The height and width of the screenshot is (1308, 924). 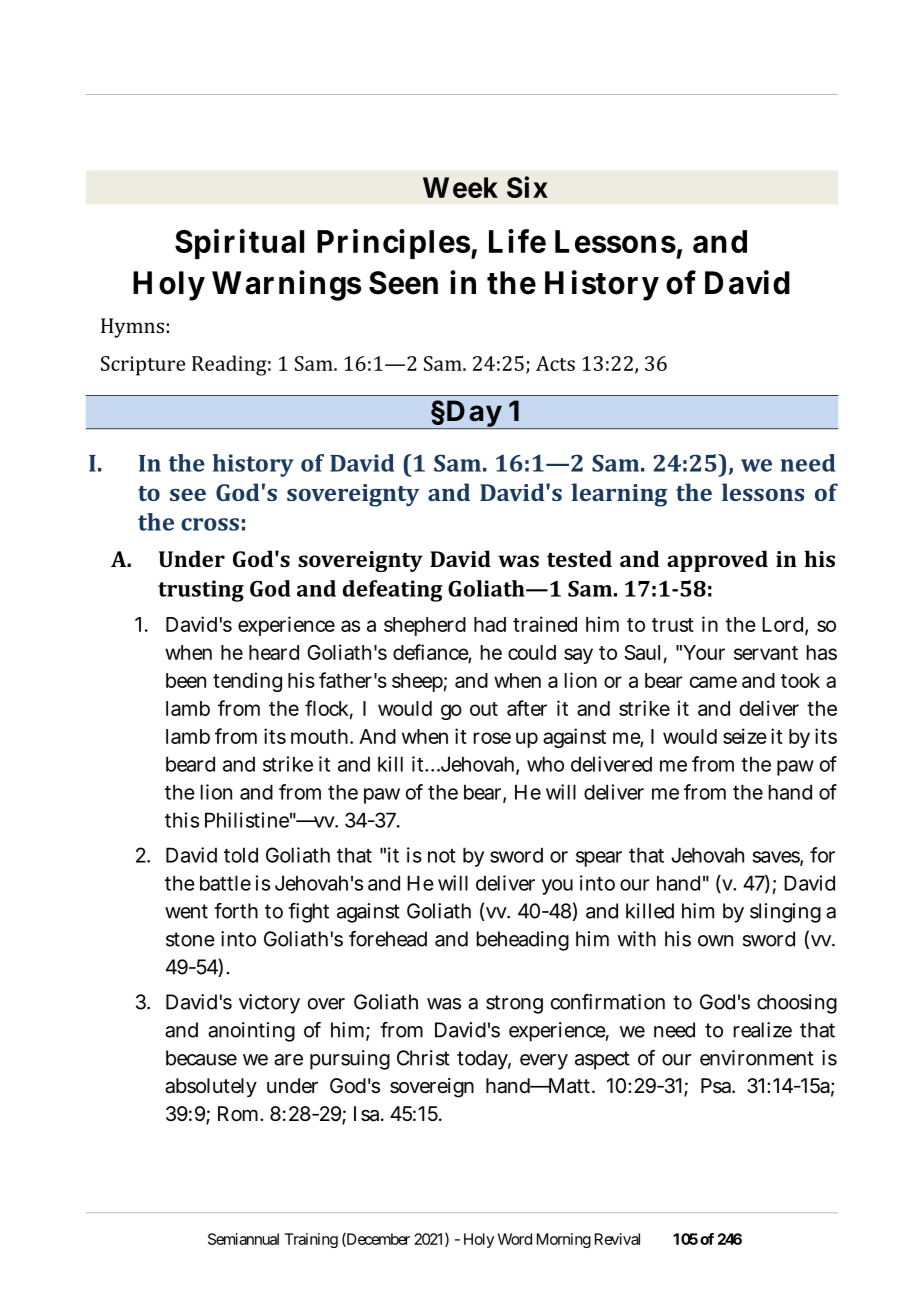 I want to click on after, so click(x=527, y=708).
